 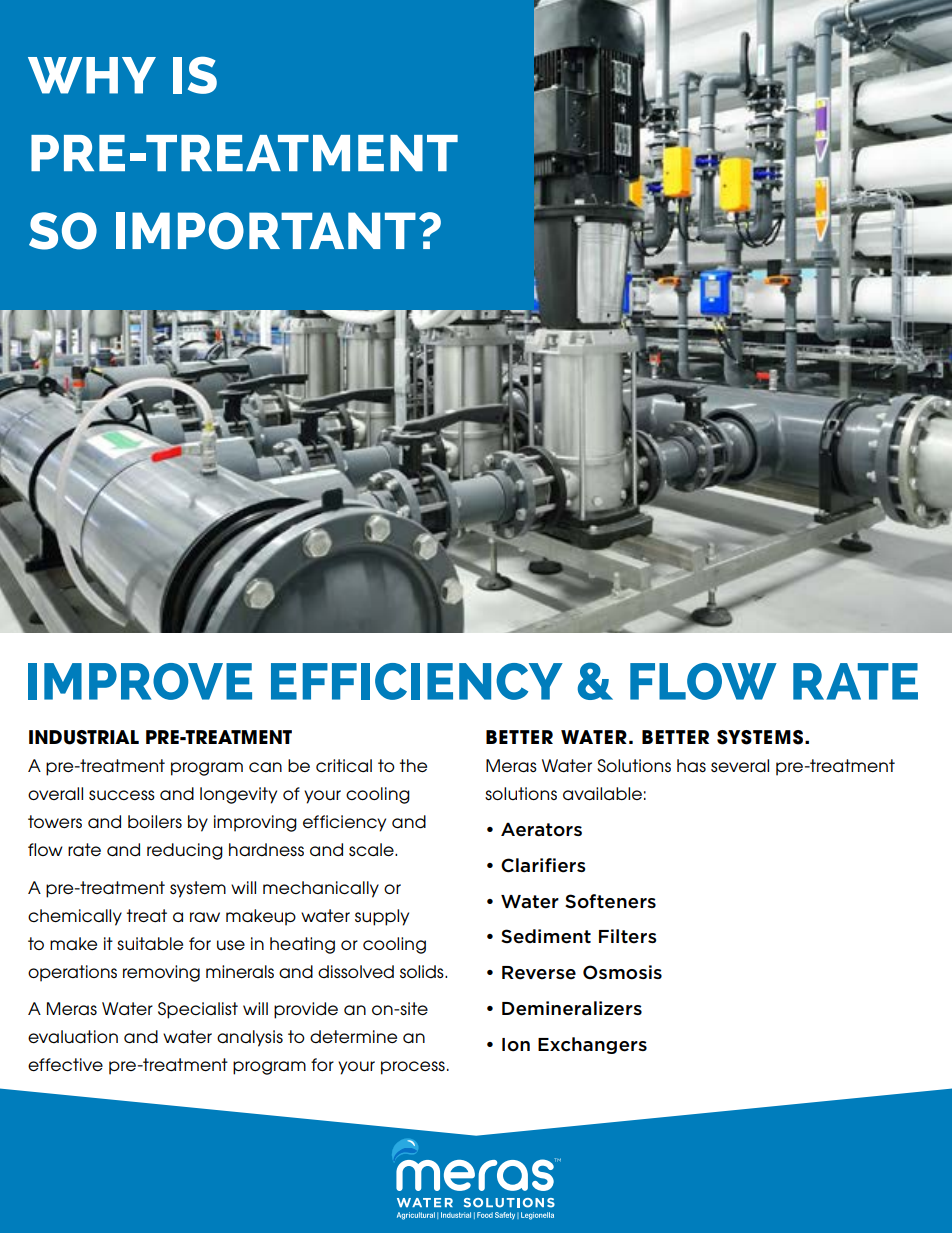 I want to click on IMPROVE, so click(x=140, y=681).
